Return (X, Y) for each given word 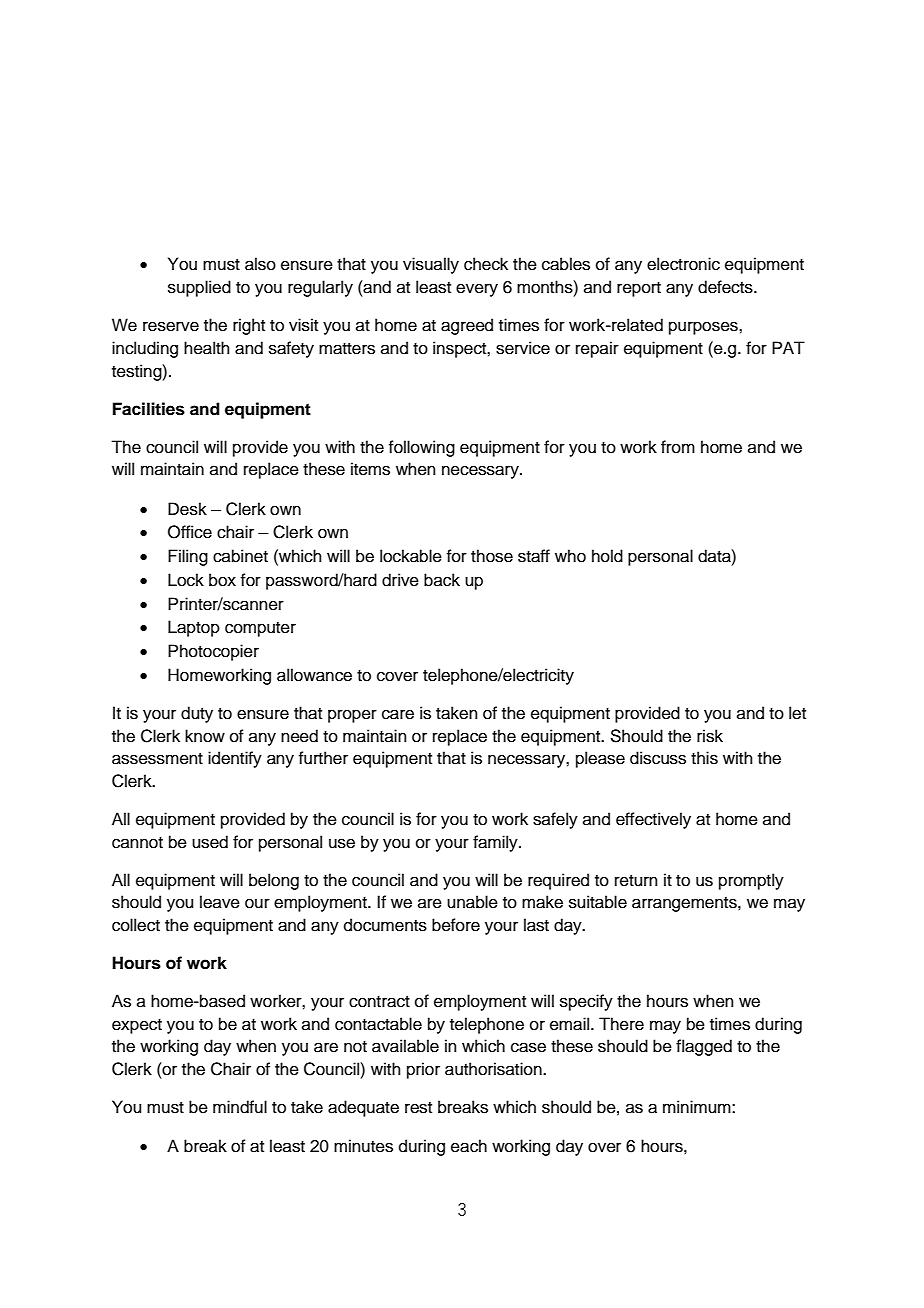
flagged (704, 1047)
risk (710, 736)
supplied (199, 288)
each (469, 1146)
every (477, 290)
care (398, 714)
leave (220, 902)
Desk (187, 509)
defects (726, 287)
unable (472, 902)
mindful (240, 1107)
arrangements (685, 904)
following (421, 448)
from (678, 447)
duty (197, 714)
